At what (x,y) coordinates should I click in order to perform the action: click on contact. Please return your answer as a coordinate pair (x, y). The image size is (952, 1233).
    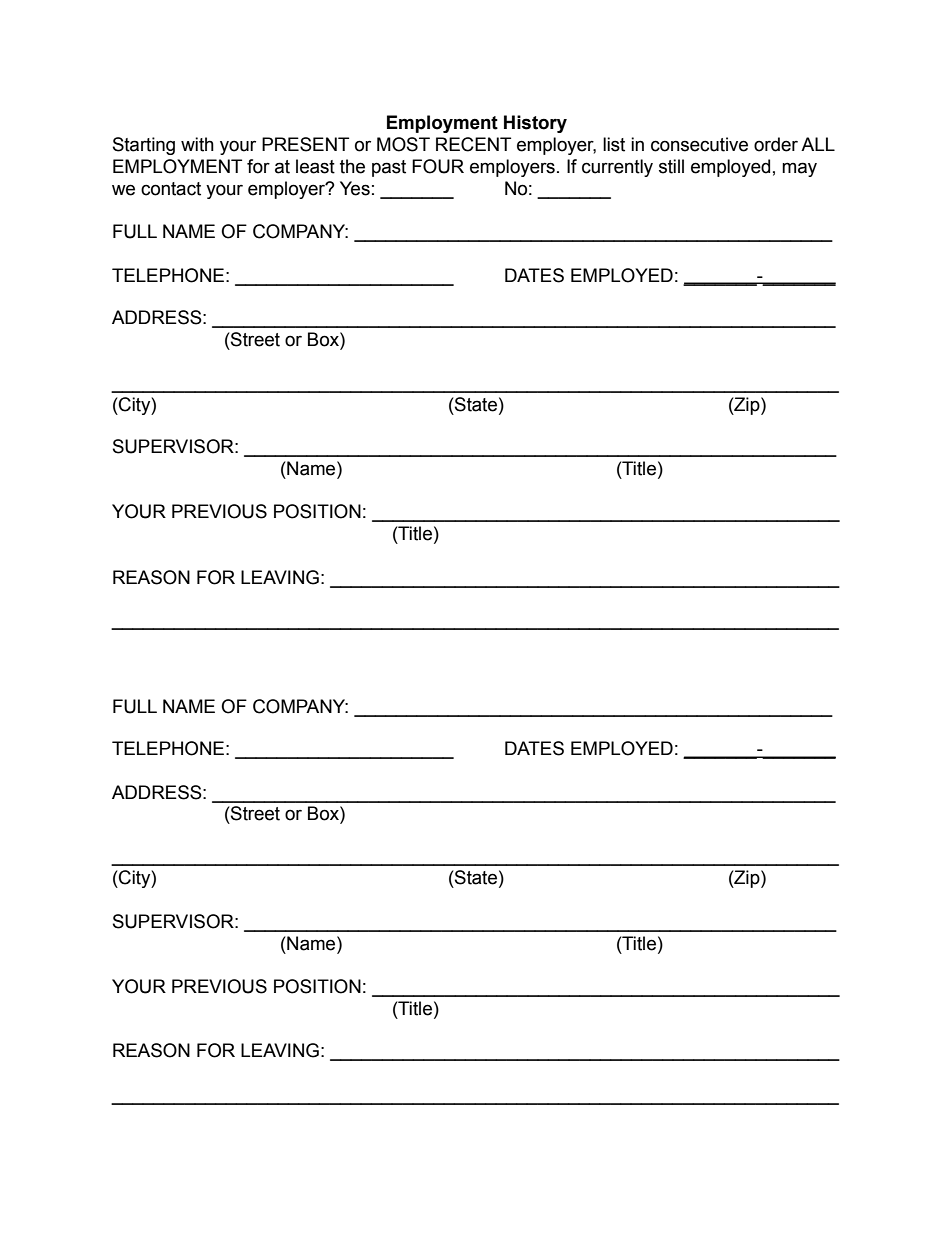
    Looking at the image, I should click on (171, 189).
